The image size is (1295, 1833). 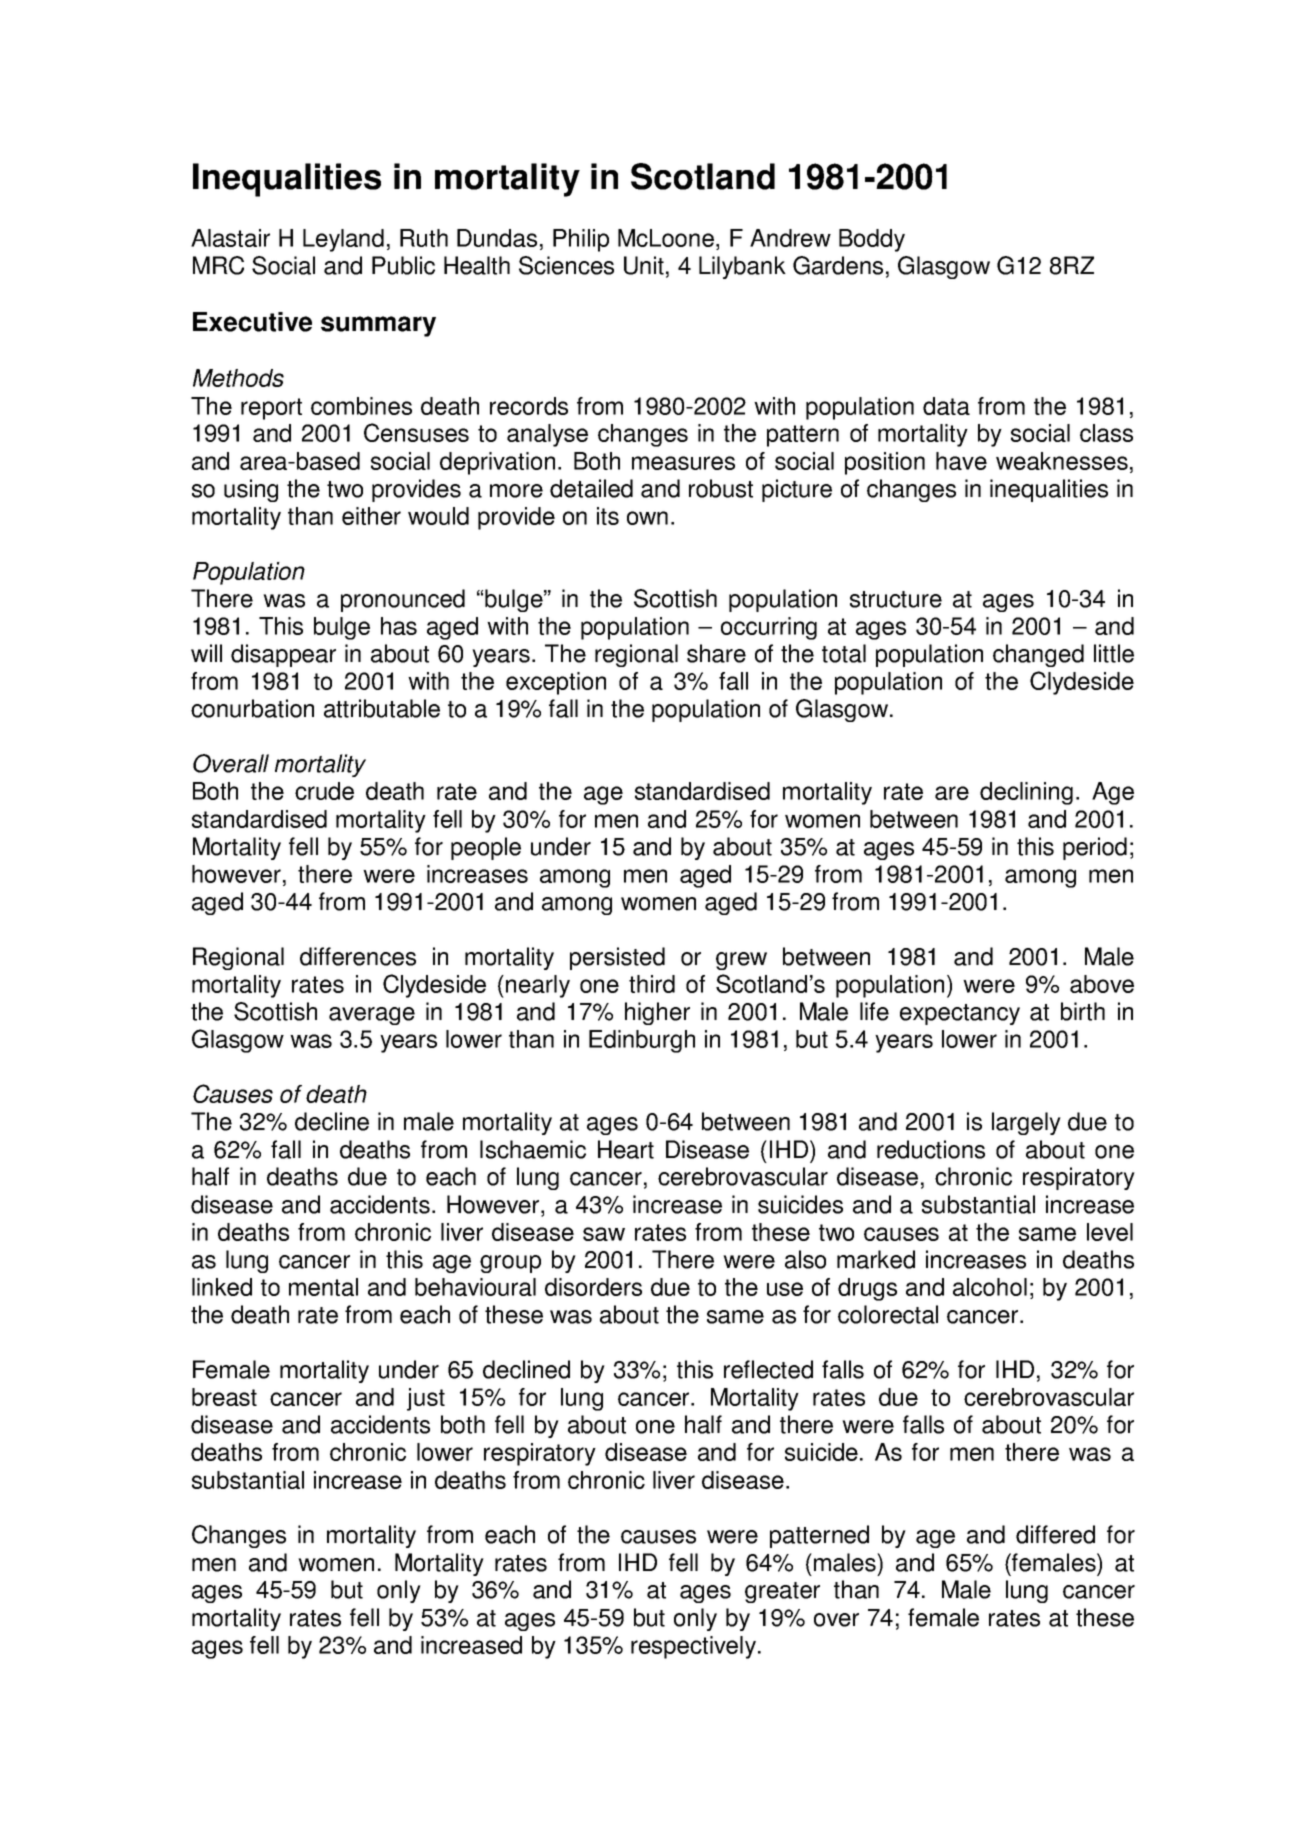 What do you see at coordinates (358, 956) in the document?
I see `differences` at bounding box center [358, 956].
